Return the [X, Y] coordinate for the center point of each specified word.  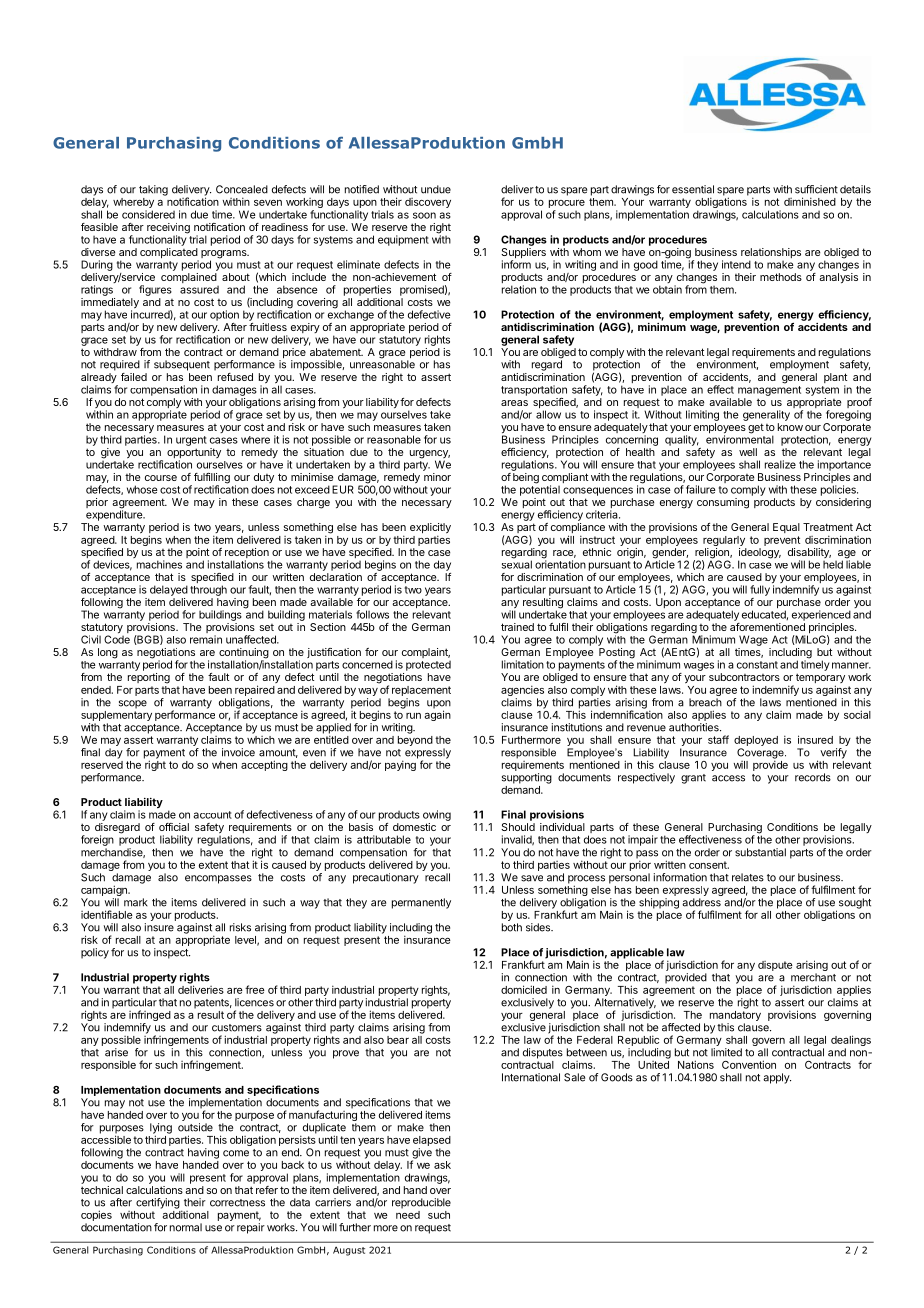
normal [186, 1227]
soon [424, 215]
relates [748, 877]
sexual [517, 563]
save [532, 878]
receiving [168, 229]
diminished [810, 201]
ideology [759, 554]
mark [136, 902]
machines [159, 564]
